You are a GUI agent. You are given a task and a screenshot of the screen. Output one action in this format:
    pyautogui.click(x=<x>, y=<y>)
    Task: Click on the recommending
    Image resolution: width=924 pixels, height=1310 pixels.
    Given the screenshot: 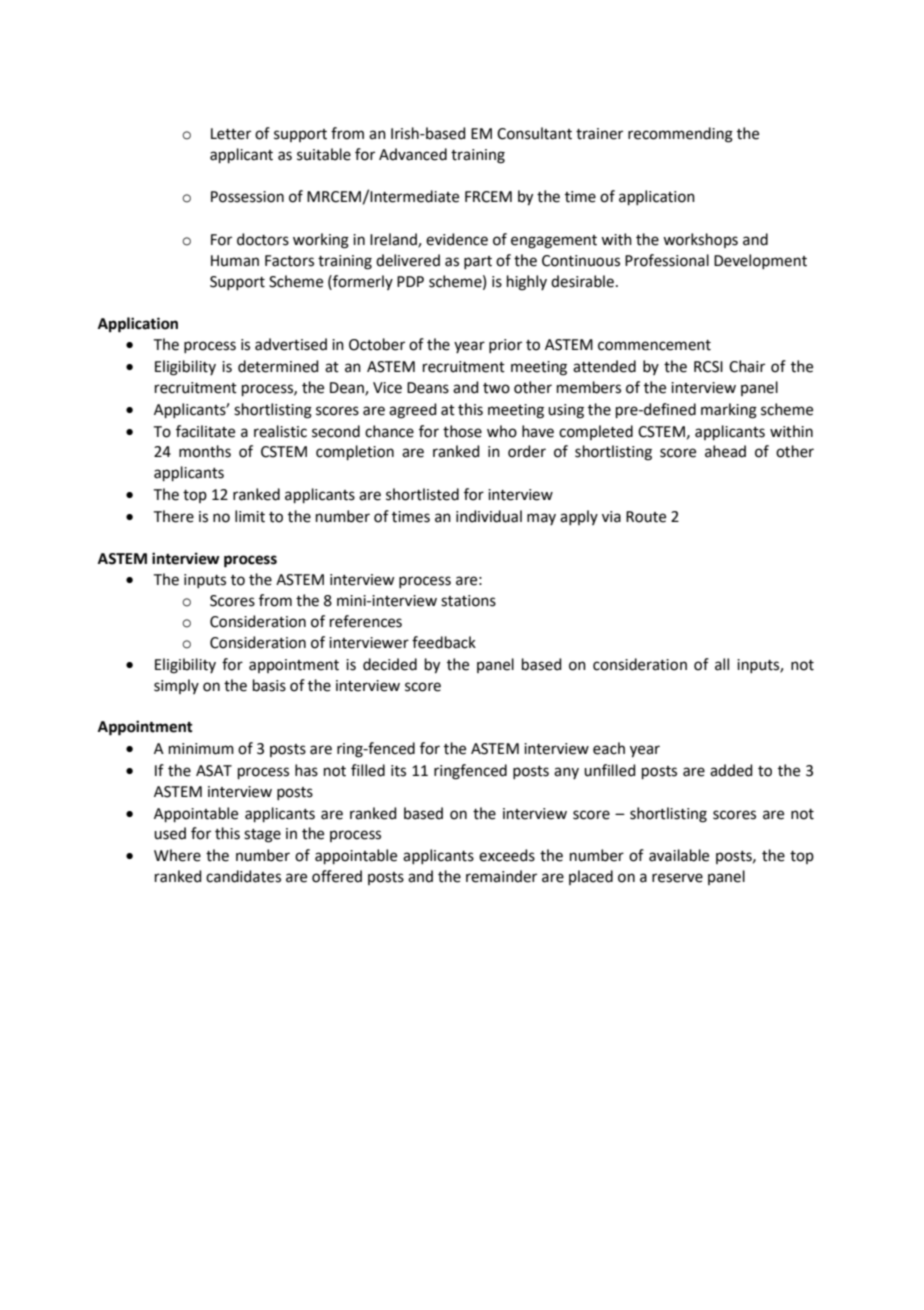 What is the action you would take?
    pyautogui.click(x=680, y=135)
